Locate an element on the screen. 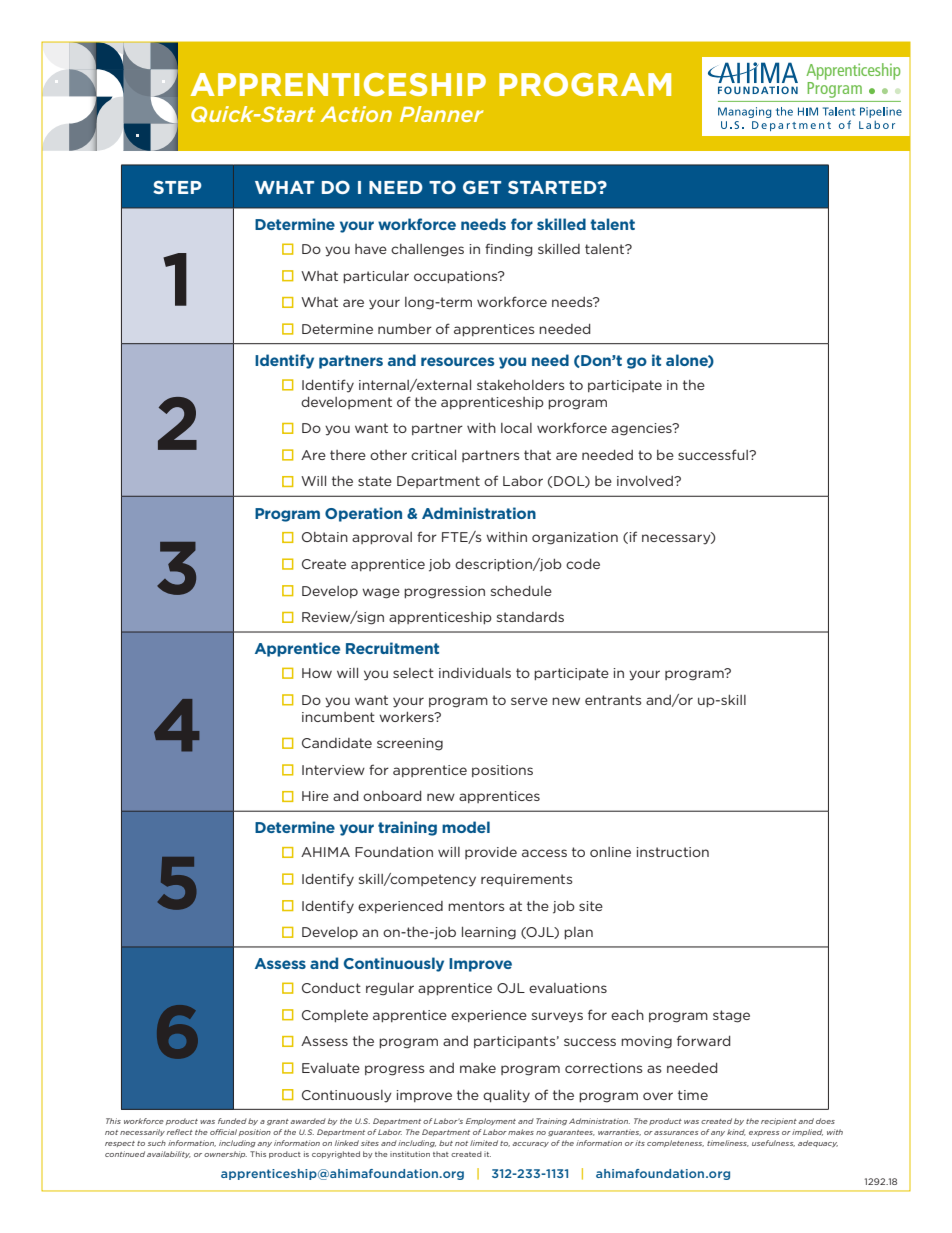 This screenshot has width=952, height=1233. official is located at coordinates (223, 1132).
